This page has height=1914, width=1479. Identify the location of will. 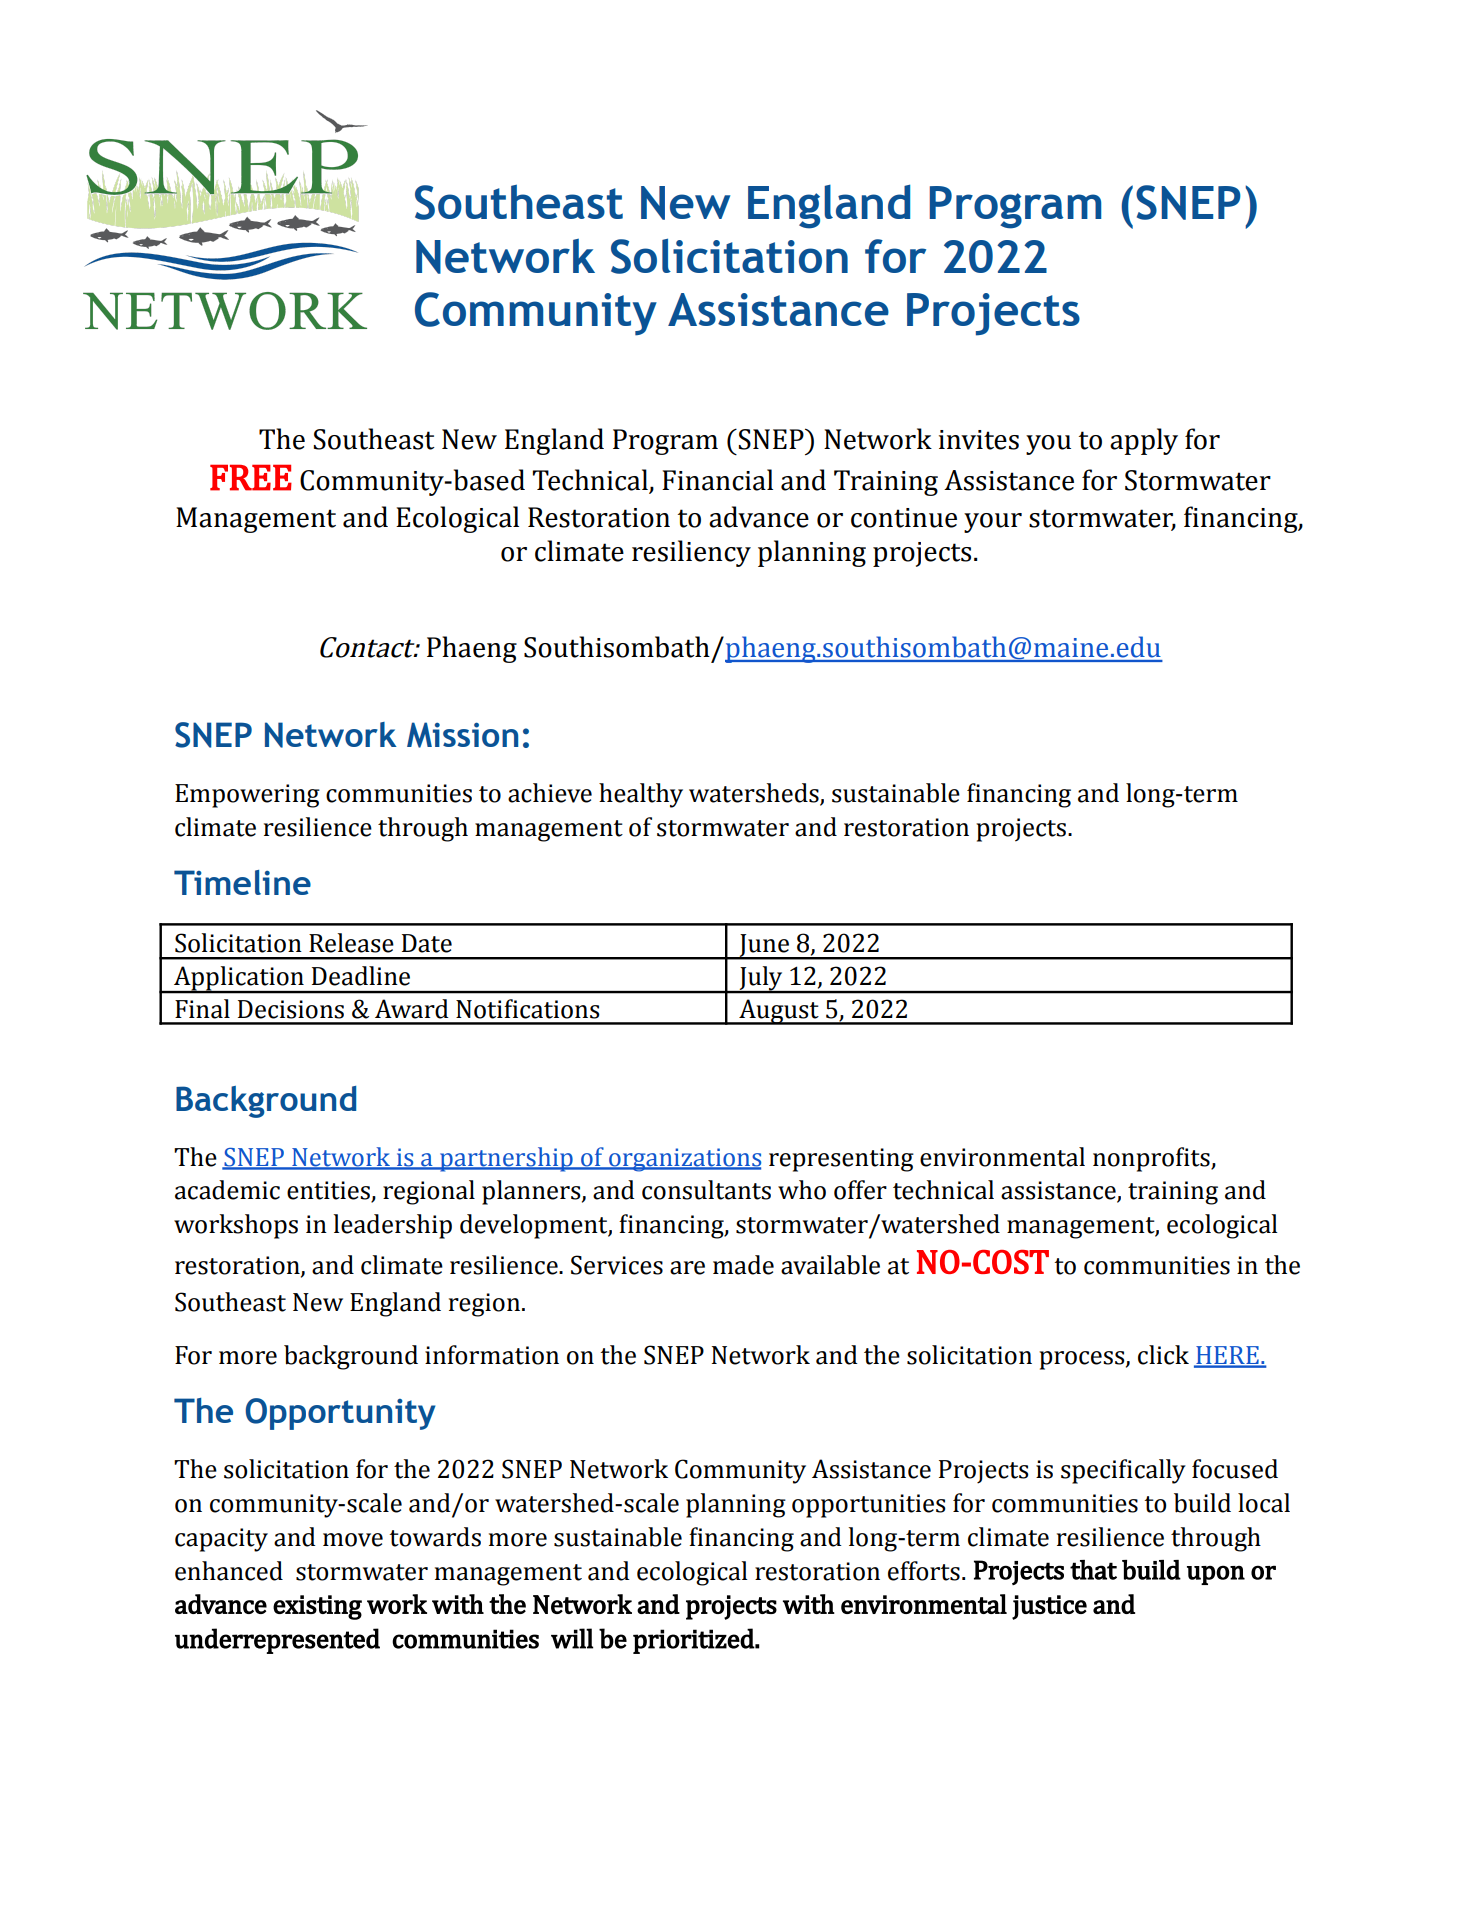
(572, 1638).
